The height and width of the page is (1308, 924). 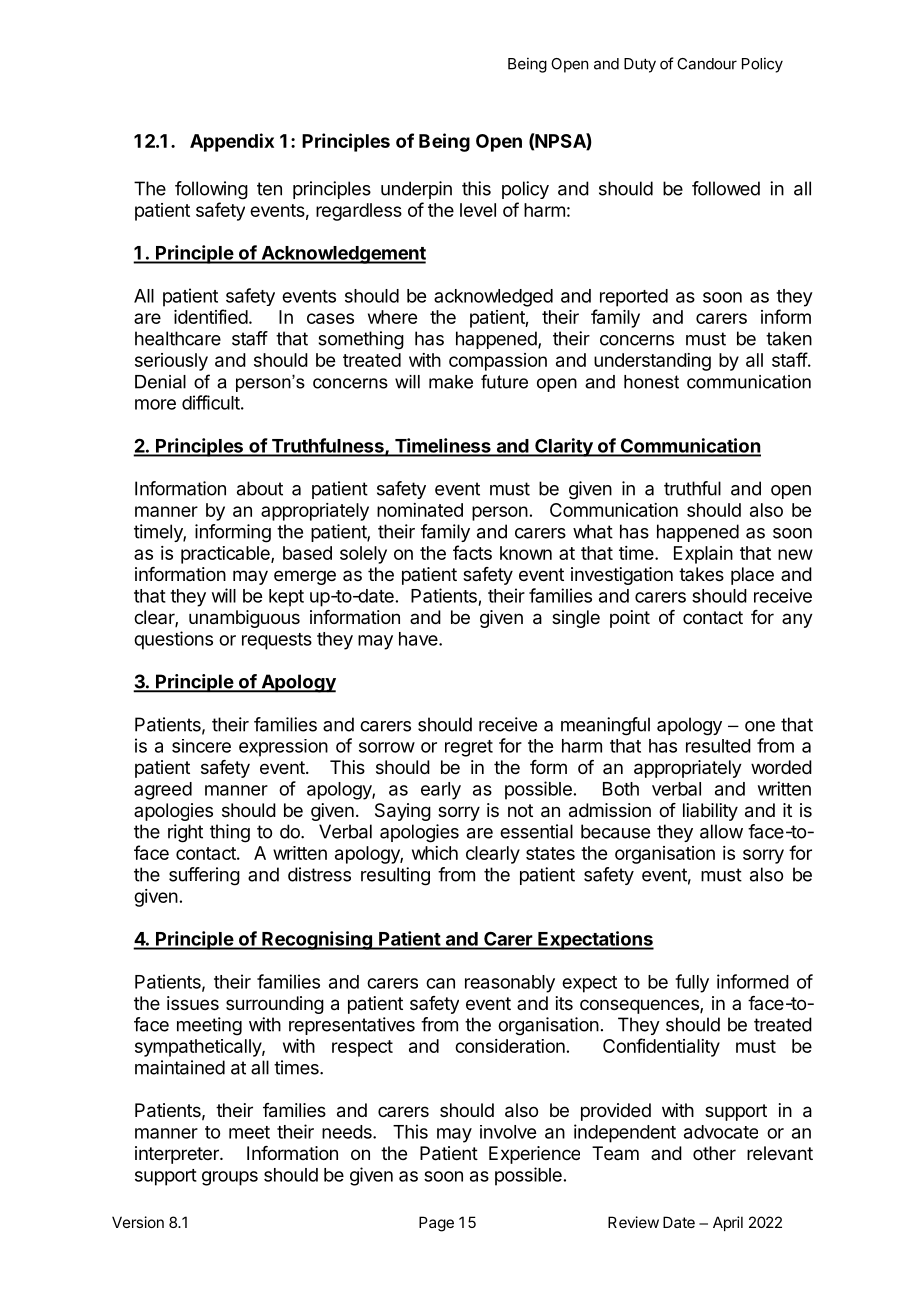 I want to click on Appendix, so click(x=232, y=142).
